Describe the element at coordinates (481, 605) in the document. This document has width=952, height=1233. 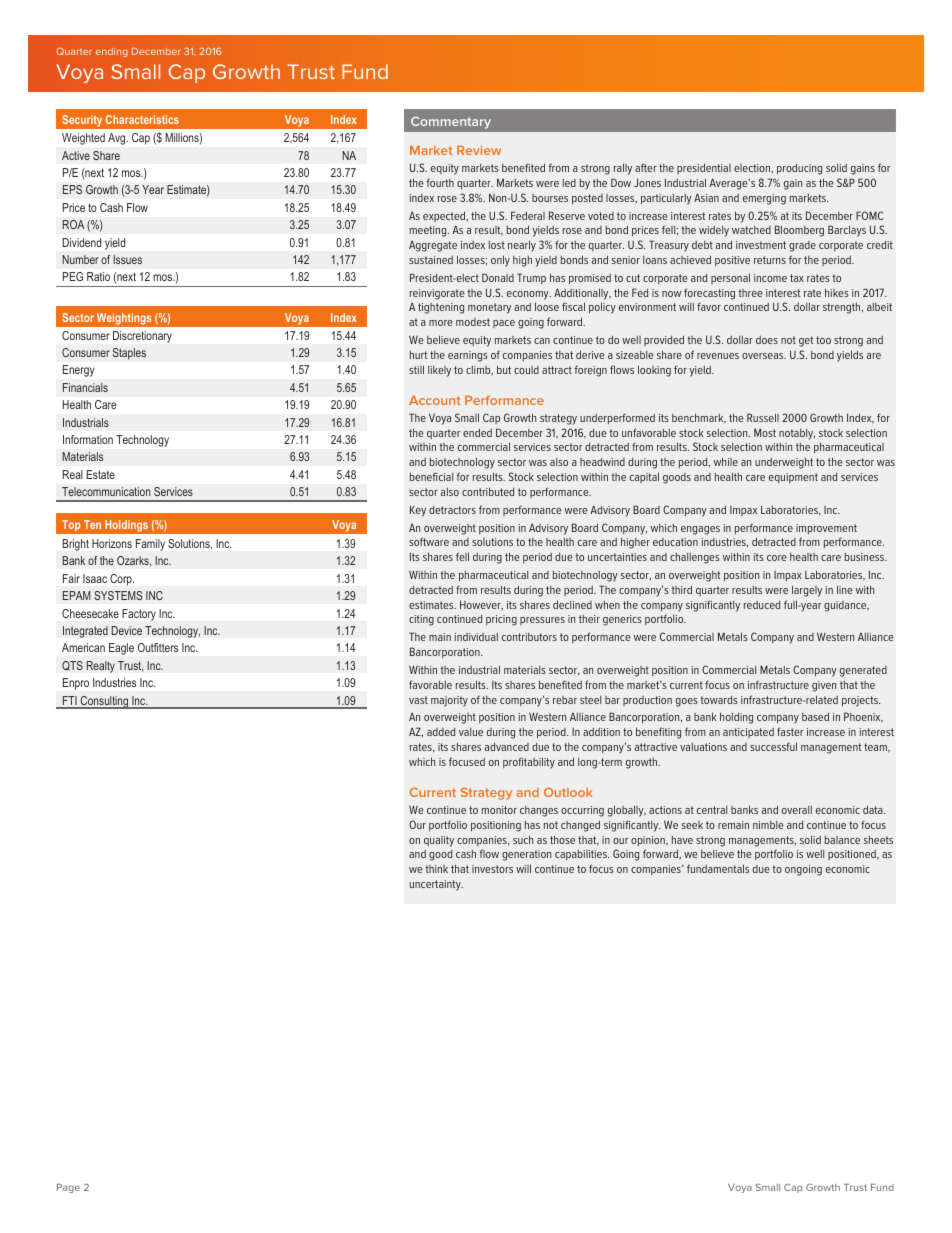
I see `However` at that location.
